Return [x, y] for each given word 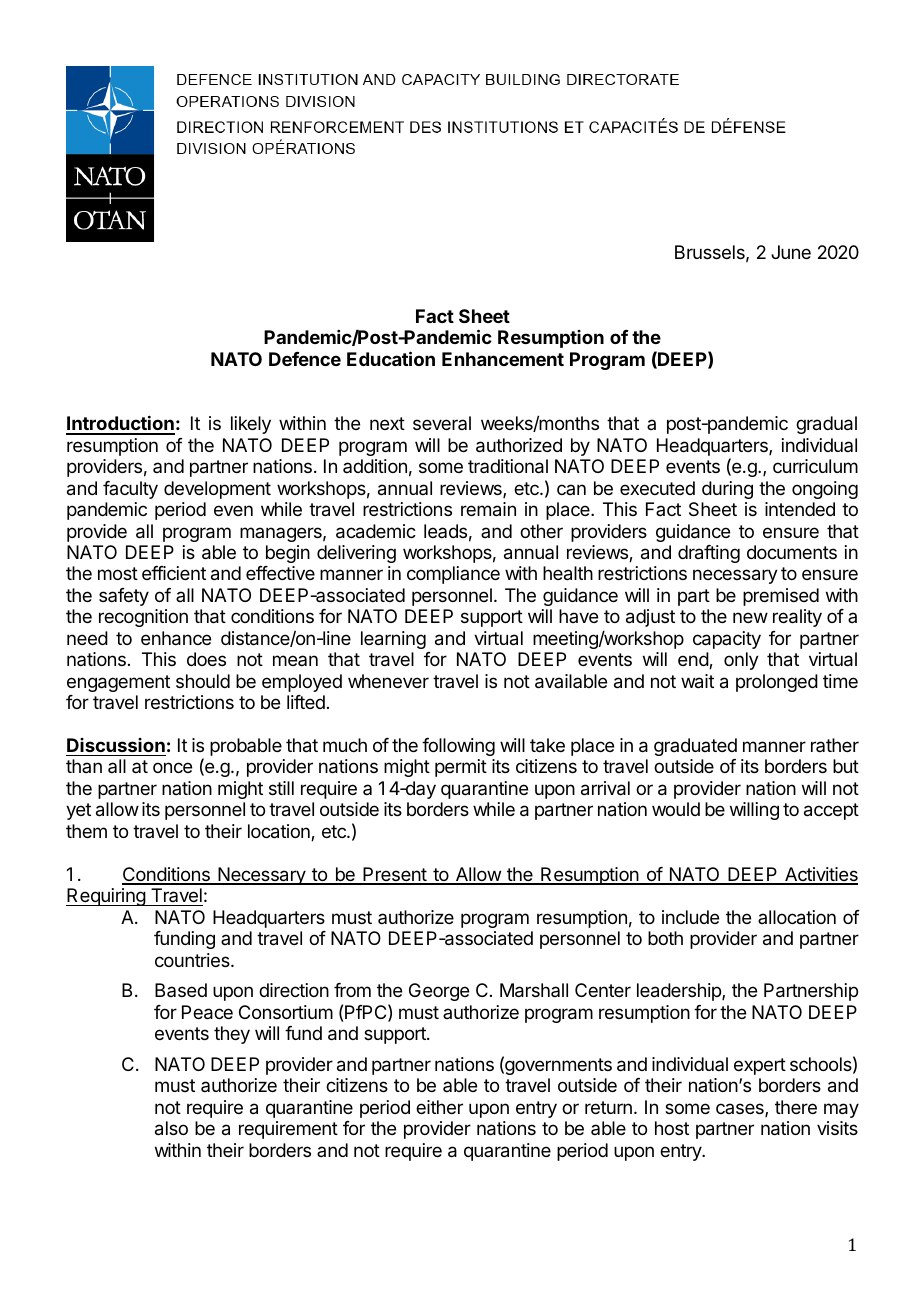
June [791, 252]
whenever [388, 681]
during [727, 490]
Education [391, 358]
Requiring [106, 897]
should [203, 681]
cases [741, 1110]
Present [394, 875]
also [171, 1128]
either [439, 1107]
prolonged [777, 683]
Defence [305, 359]
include [690, 917]
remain [488, 509]
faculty [130, 490]
